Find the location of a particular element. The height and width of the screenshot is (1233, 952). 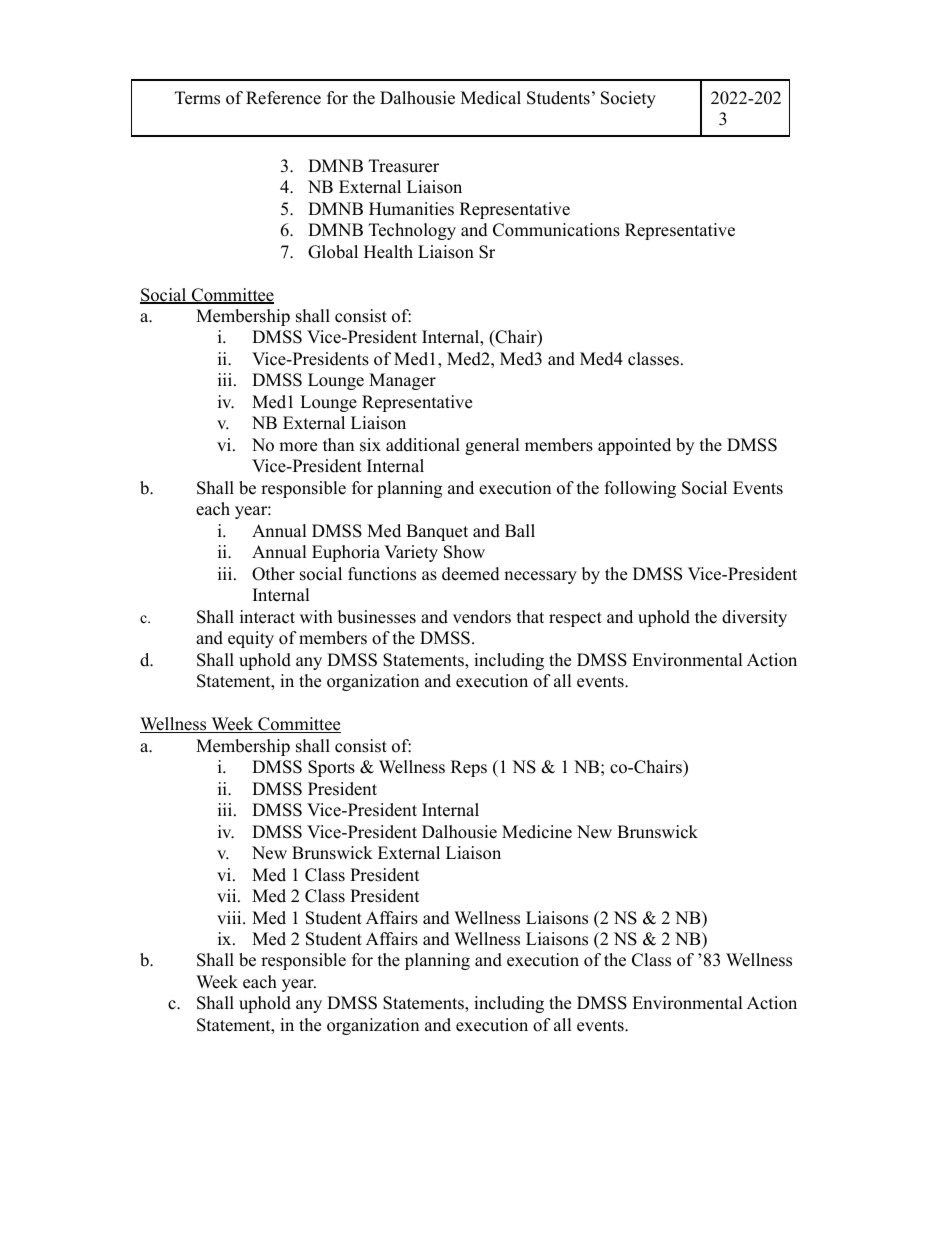

viii is located at coordinates (230, 917).
